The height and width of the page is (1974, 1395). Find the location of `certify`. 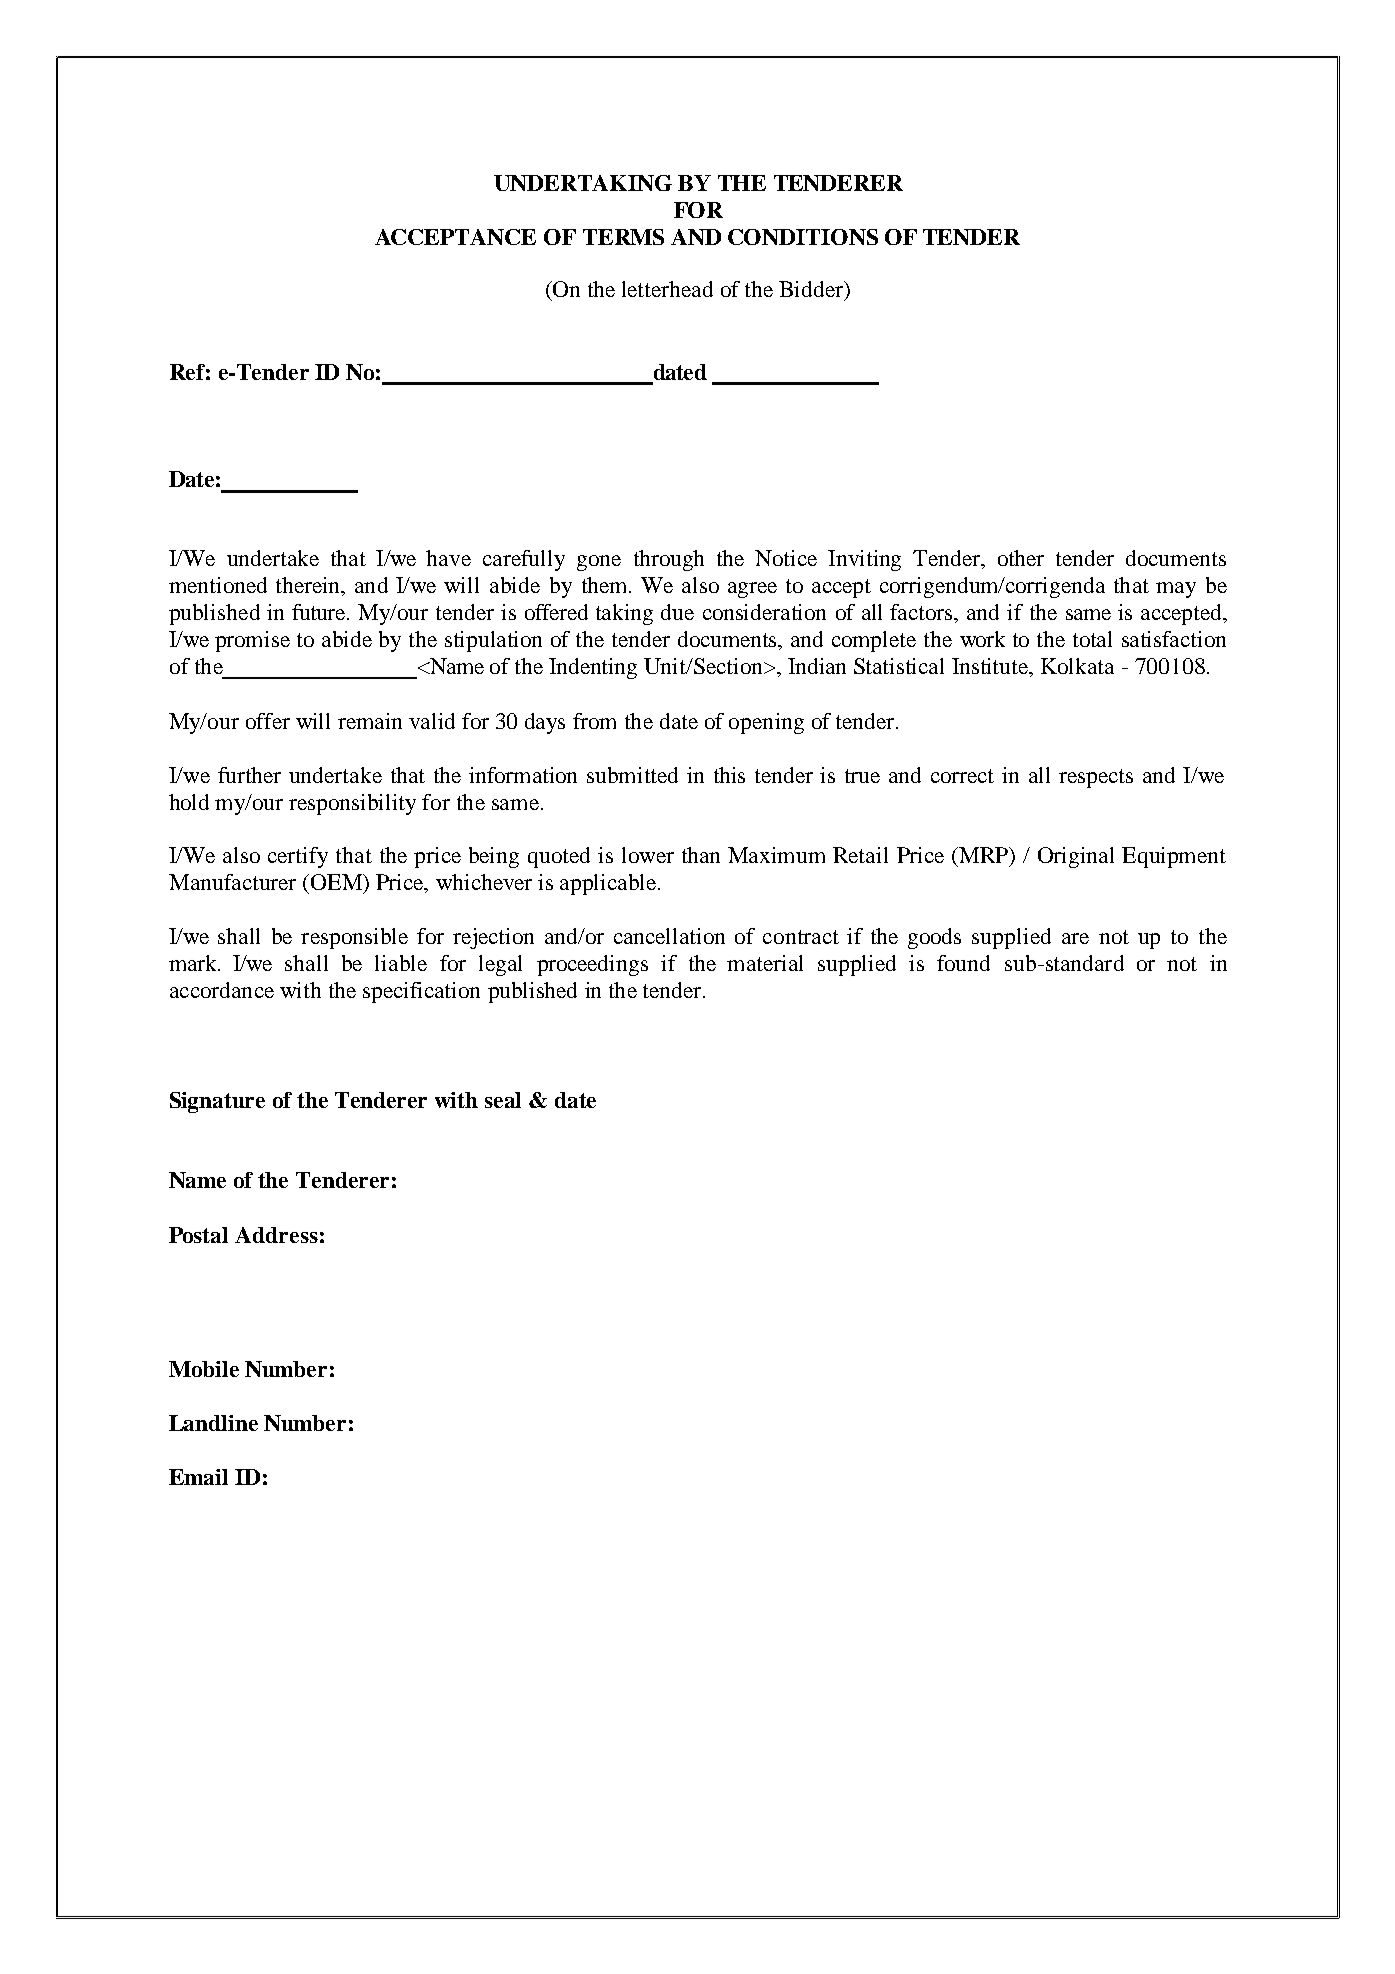

certify is located at coordinates (298, 857).
